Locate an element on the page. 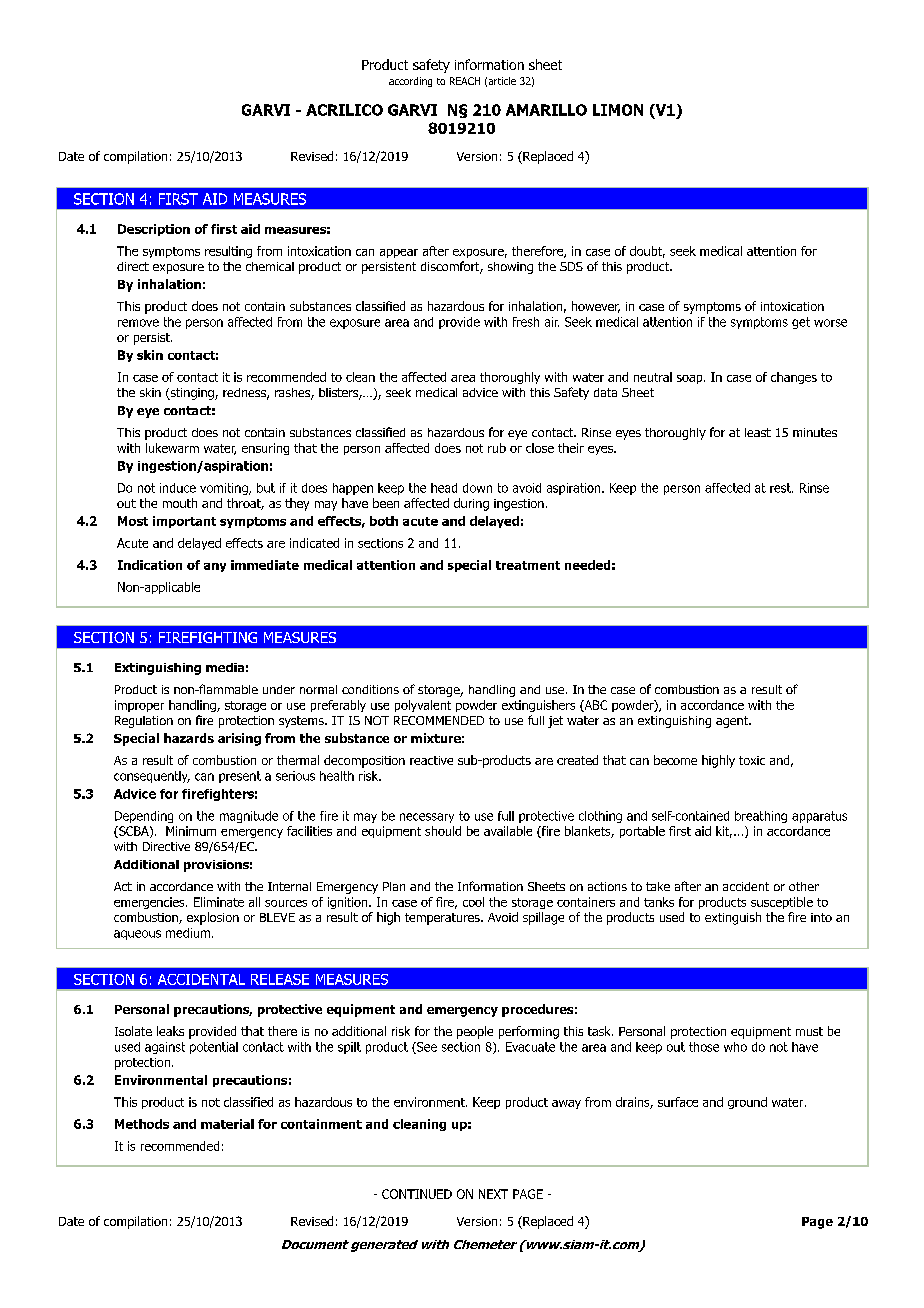  lukewarm is located at coordinates (172, 448).
